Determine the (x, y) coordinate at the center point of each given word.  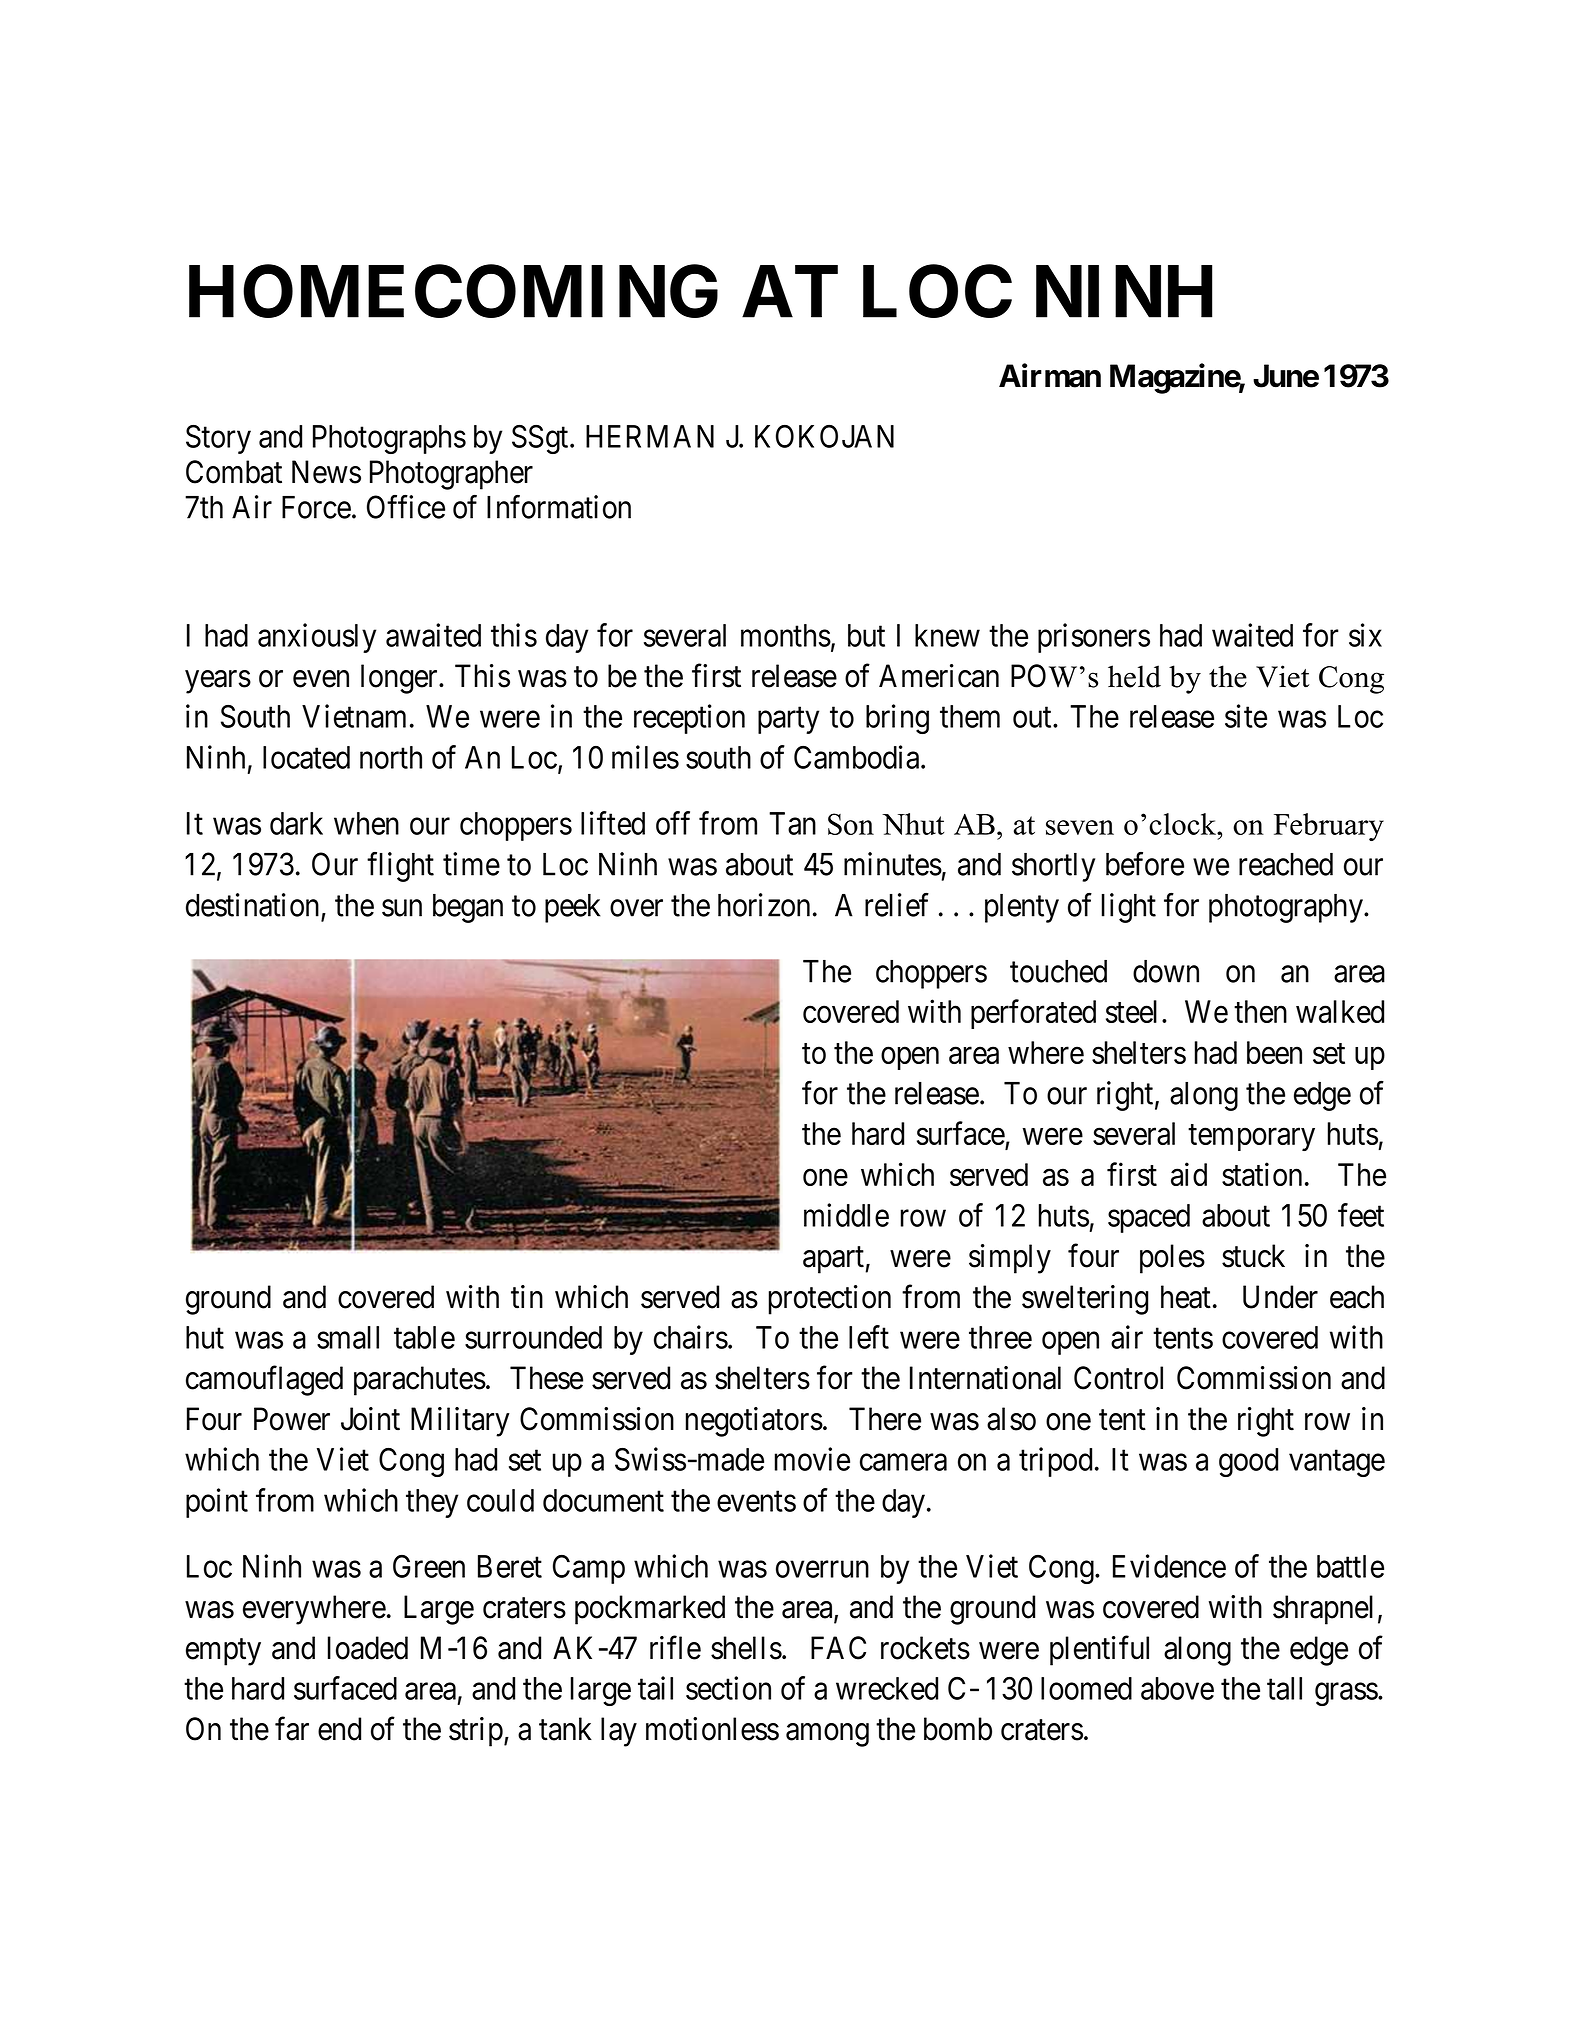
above (1177, 1688)
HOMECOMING (453, 291)
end (339, 1729)
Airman (1050, 375)
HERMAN (650, 436)
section (728, 1688)
